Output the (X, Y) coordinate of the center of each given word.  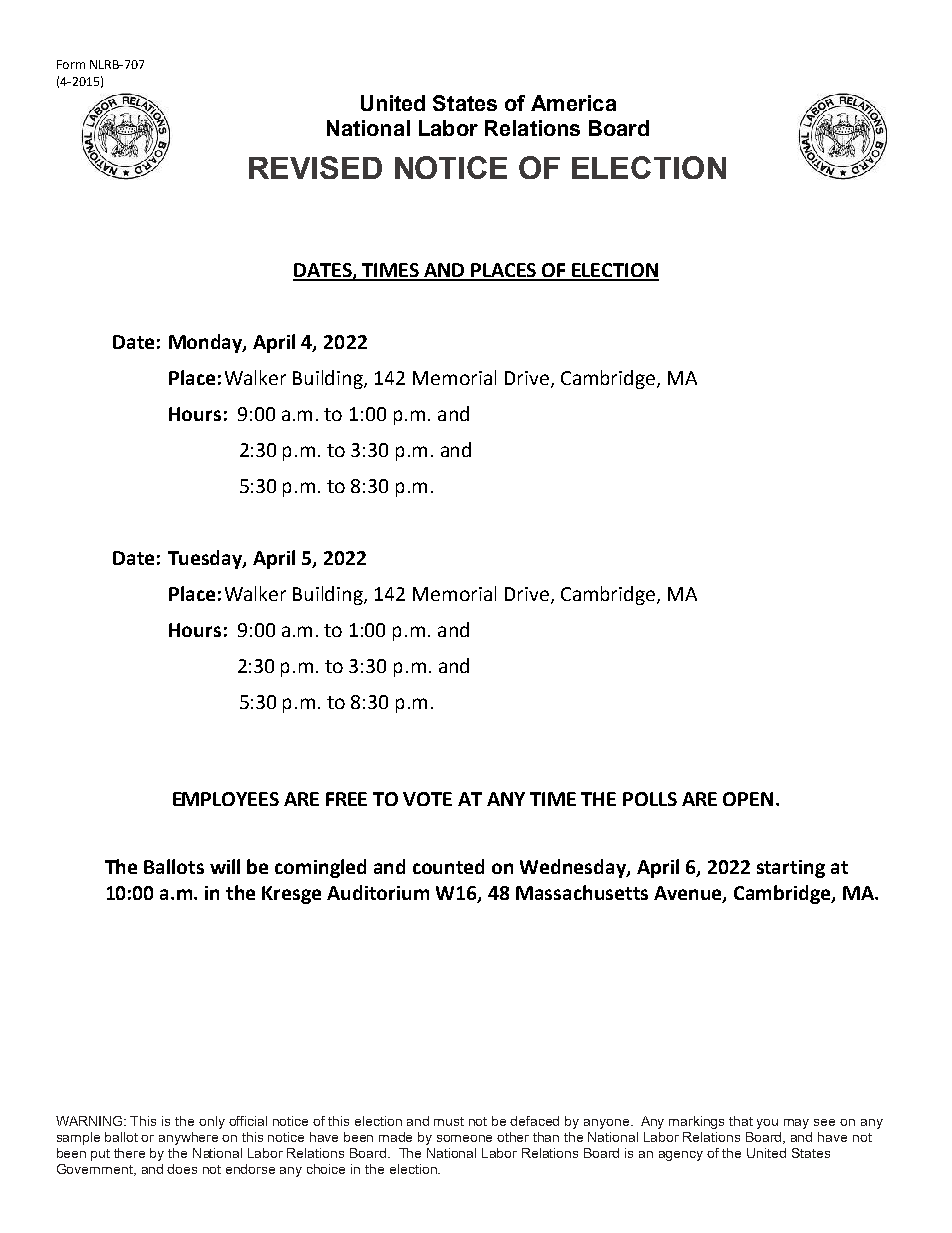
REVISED (315, 167)
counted (448, 866)
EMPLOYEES (226, 799)
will (225, 866)
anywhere (188, 1138)
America (573, 103)
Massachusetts (582, 892)
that (741, 1121)
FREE (346, 799)
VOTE (427, 799)
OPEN (748, 799)
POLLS (650, 799)
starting (791, 869)
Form (71, 64)
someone (464, 1138)
